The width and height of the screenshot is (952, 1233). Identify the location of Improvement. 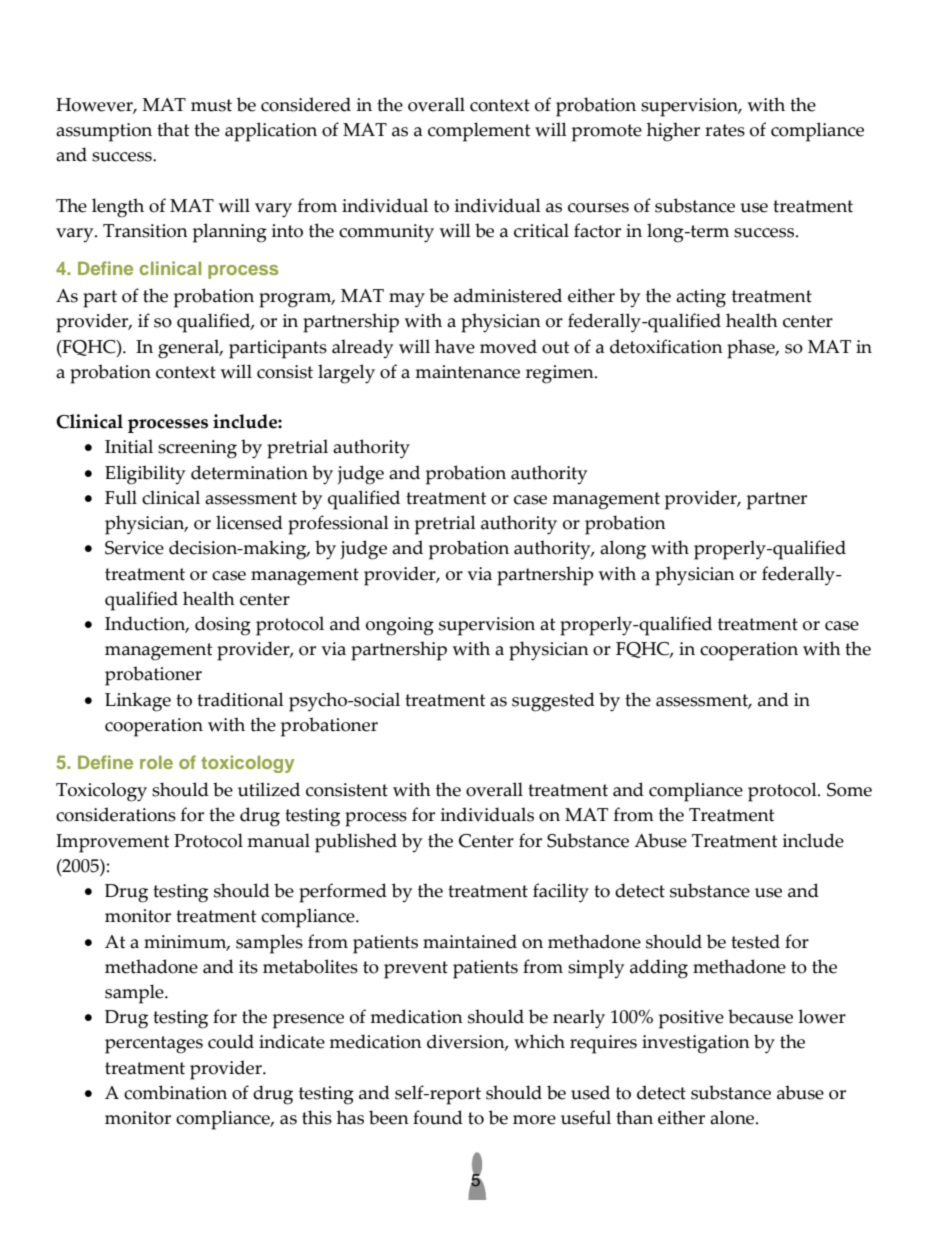
(112, 843).
